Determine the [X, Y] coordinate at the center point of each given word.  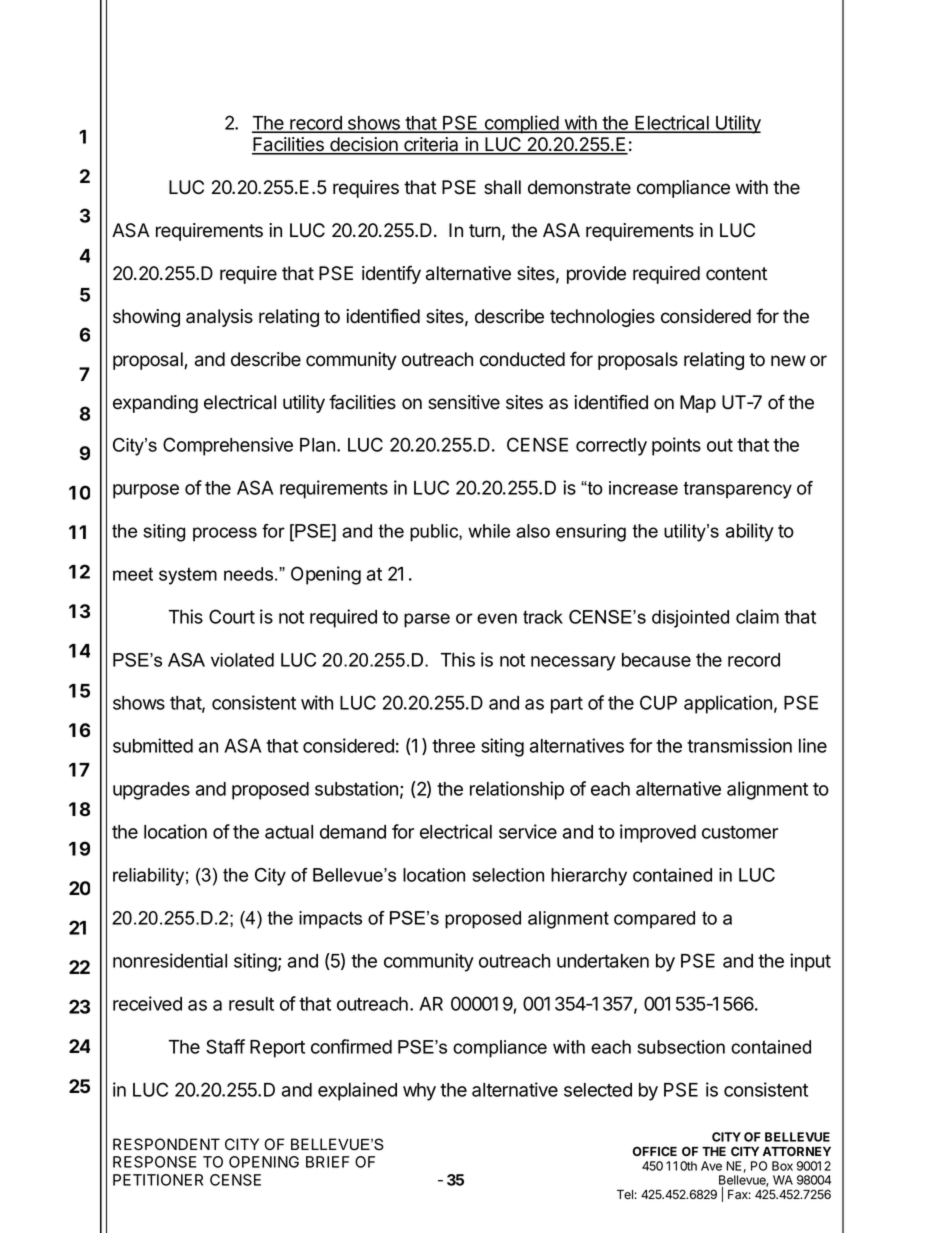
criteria [431, 145]
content [736, 274]
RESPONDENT [166, 1144]
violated [242, 660]
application [728, 704]
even [497, 618]
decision [364, 145]
